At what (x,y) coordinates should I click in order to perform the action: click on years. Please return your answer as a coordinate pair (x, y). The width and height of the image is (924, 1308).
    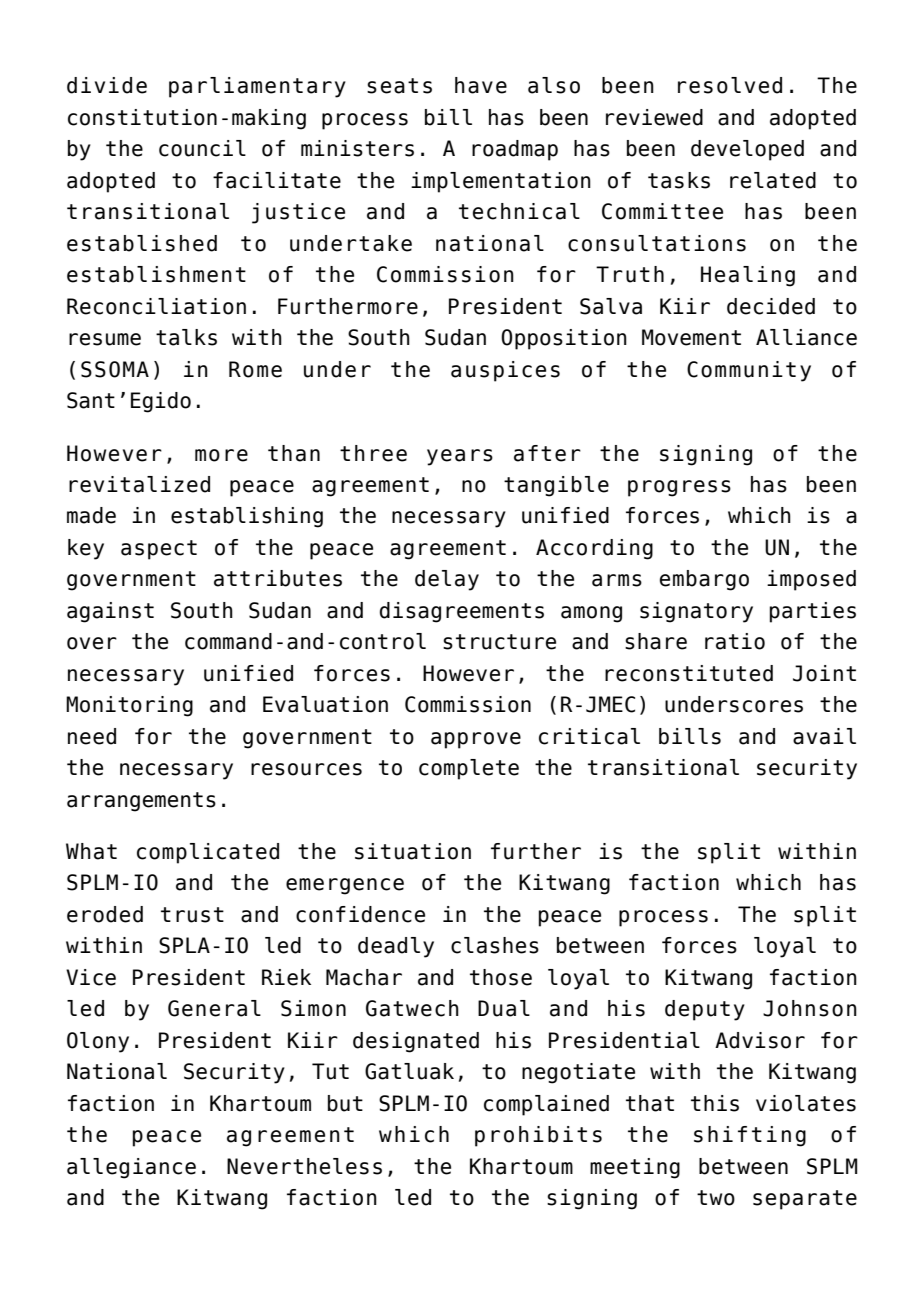
    Looking at the image, I should click on (460, 457).
